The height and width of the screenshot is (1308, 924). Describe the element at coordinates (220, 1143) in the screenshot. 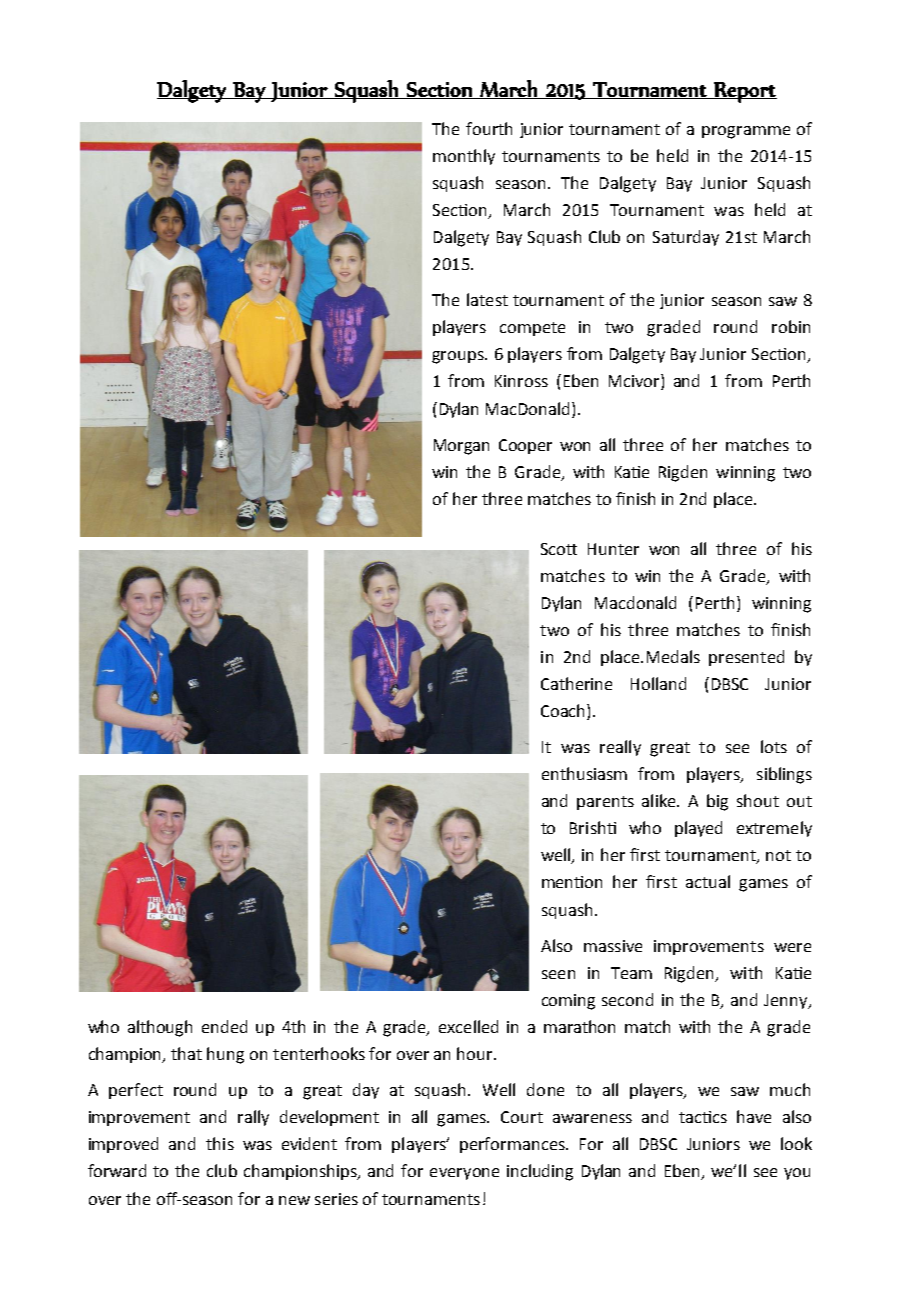

I see `this` at that location.
